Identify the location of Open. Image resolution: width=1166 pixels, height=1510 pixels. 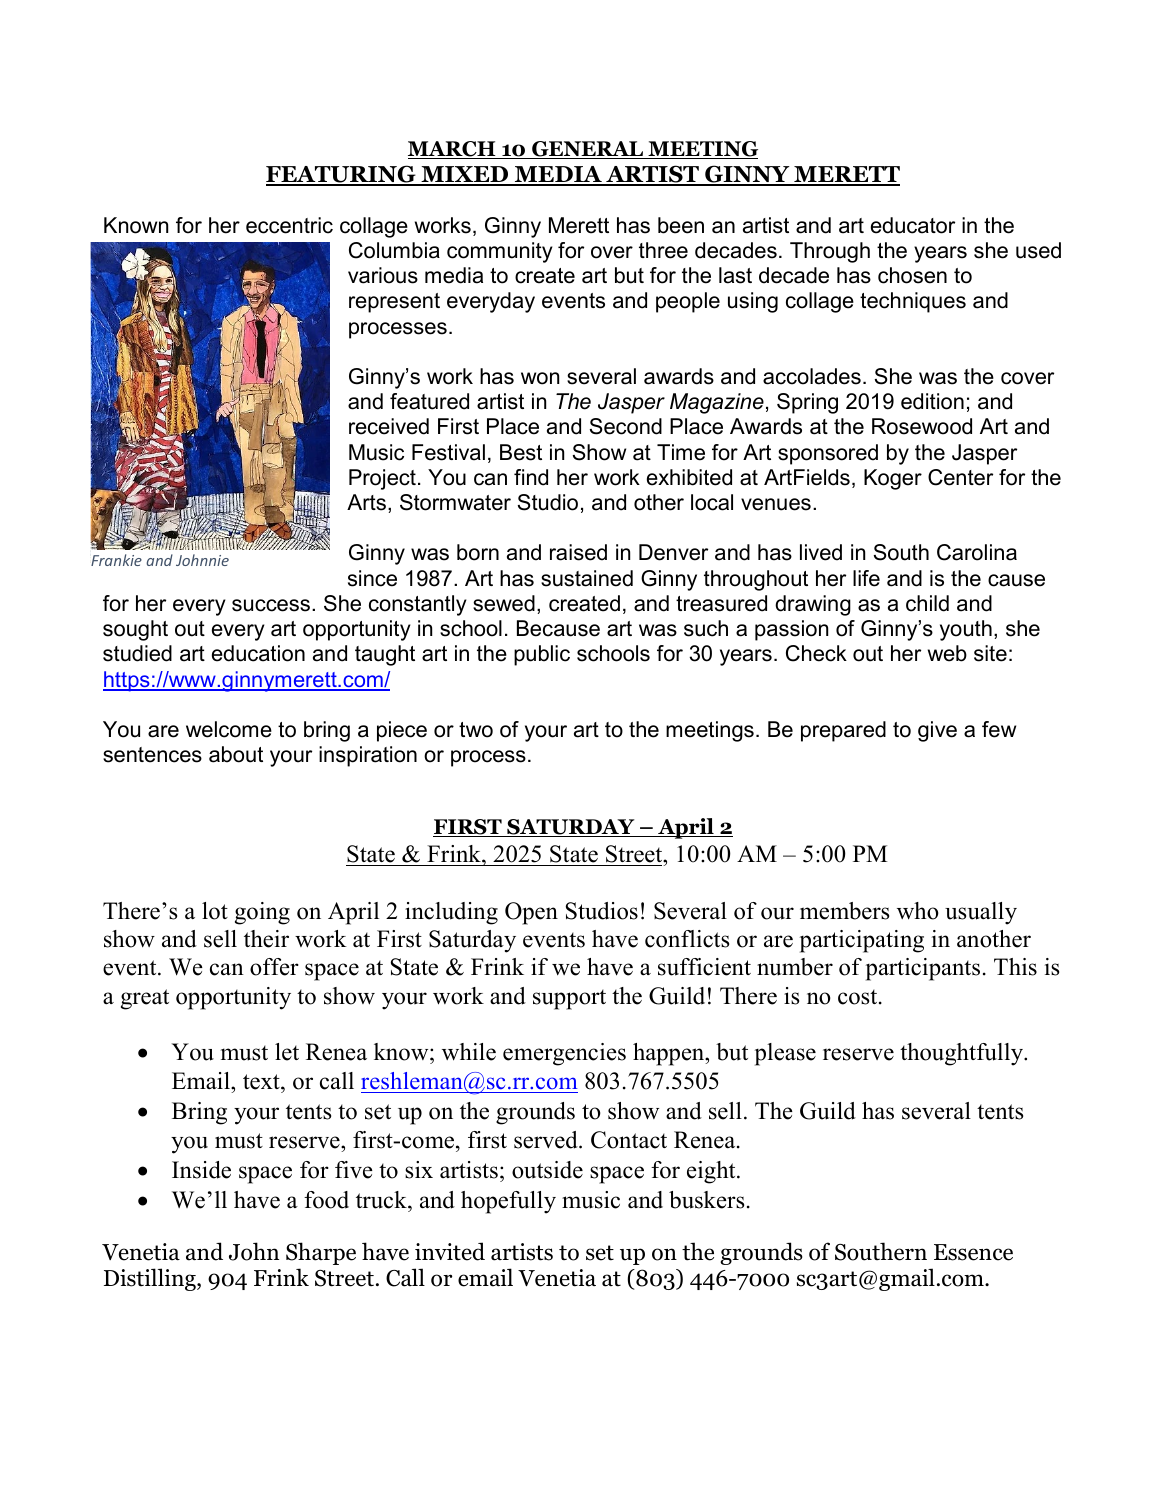
(531, 913).
